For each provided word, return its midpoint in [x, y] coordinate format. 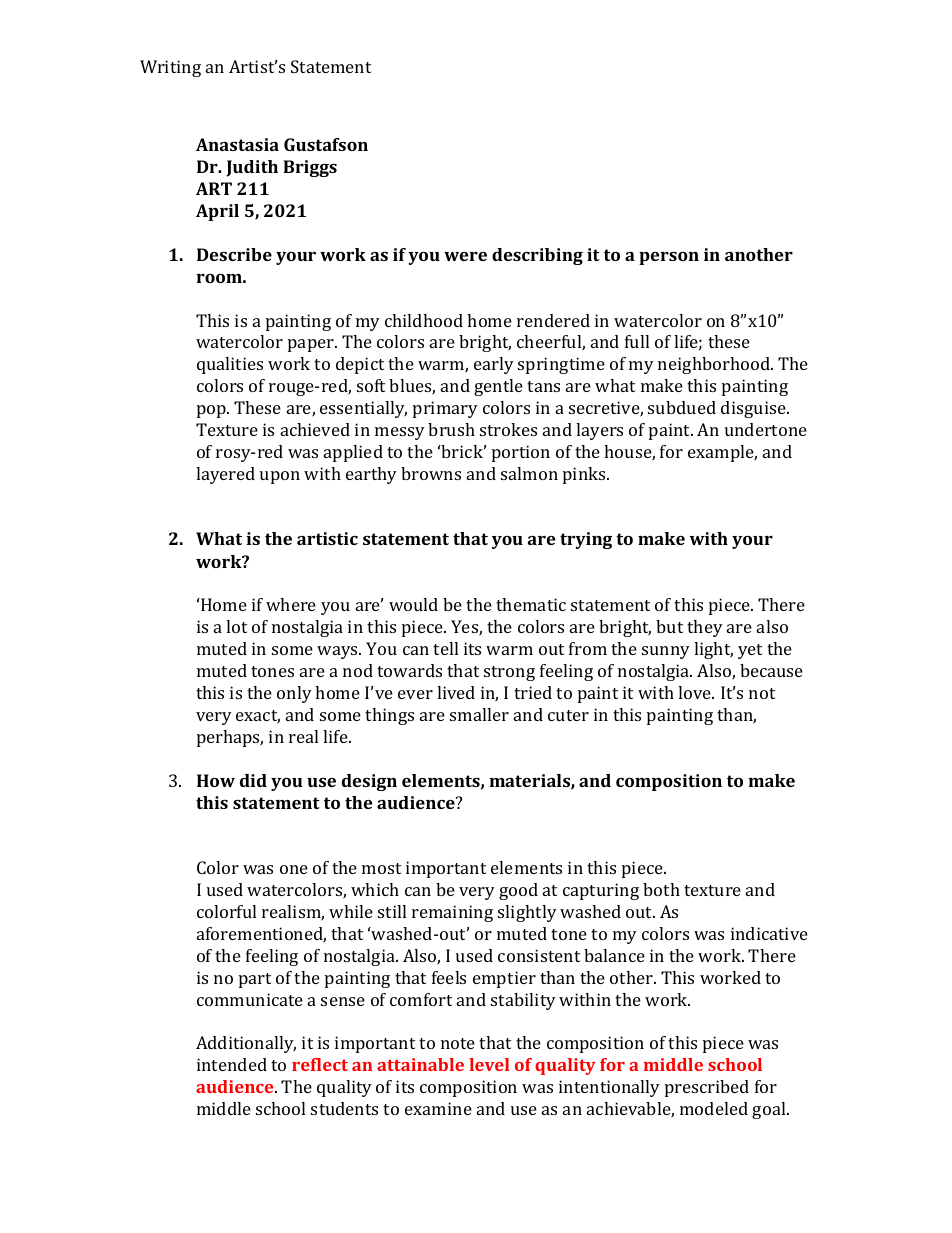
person [669, 258]
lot [236, 626]
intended [232, 1064]
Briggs [310, 168]
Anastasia [237, 144]
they [705, 628]
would [413, 604]
